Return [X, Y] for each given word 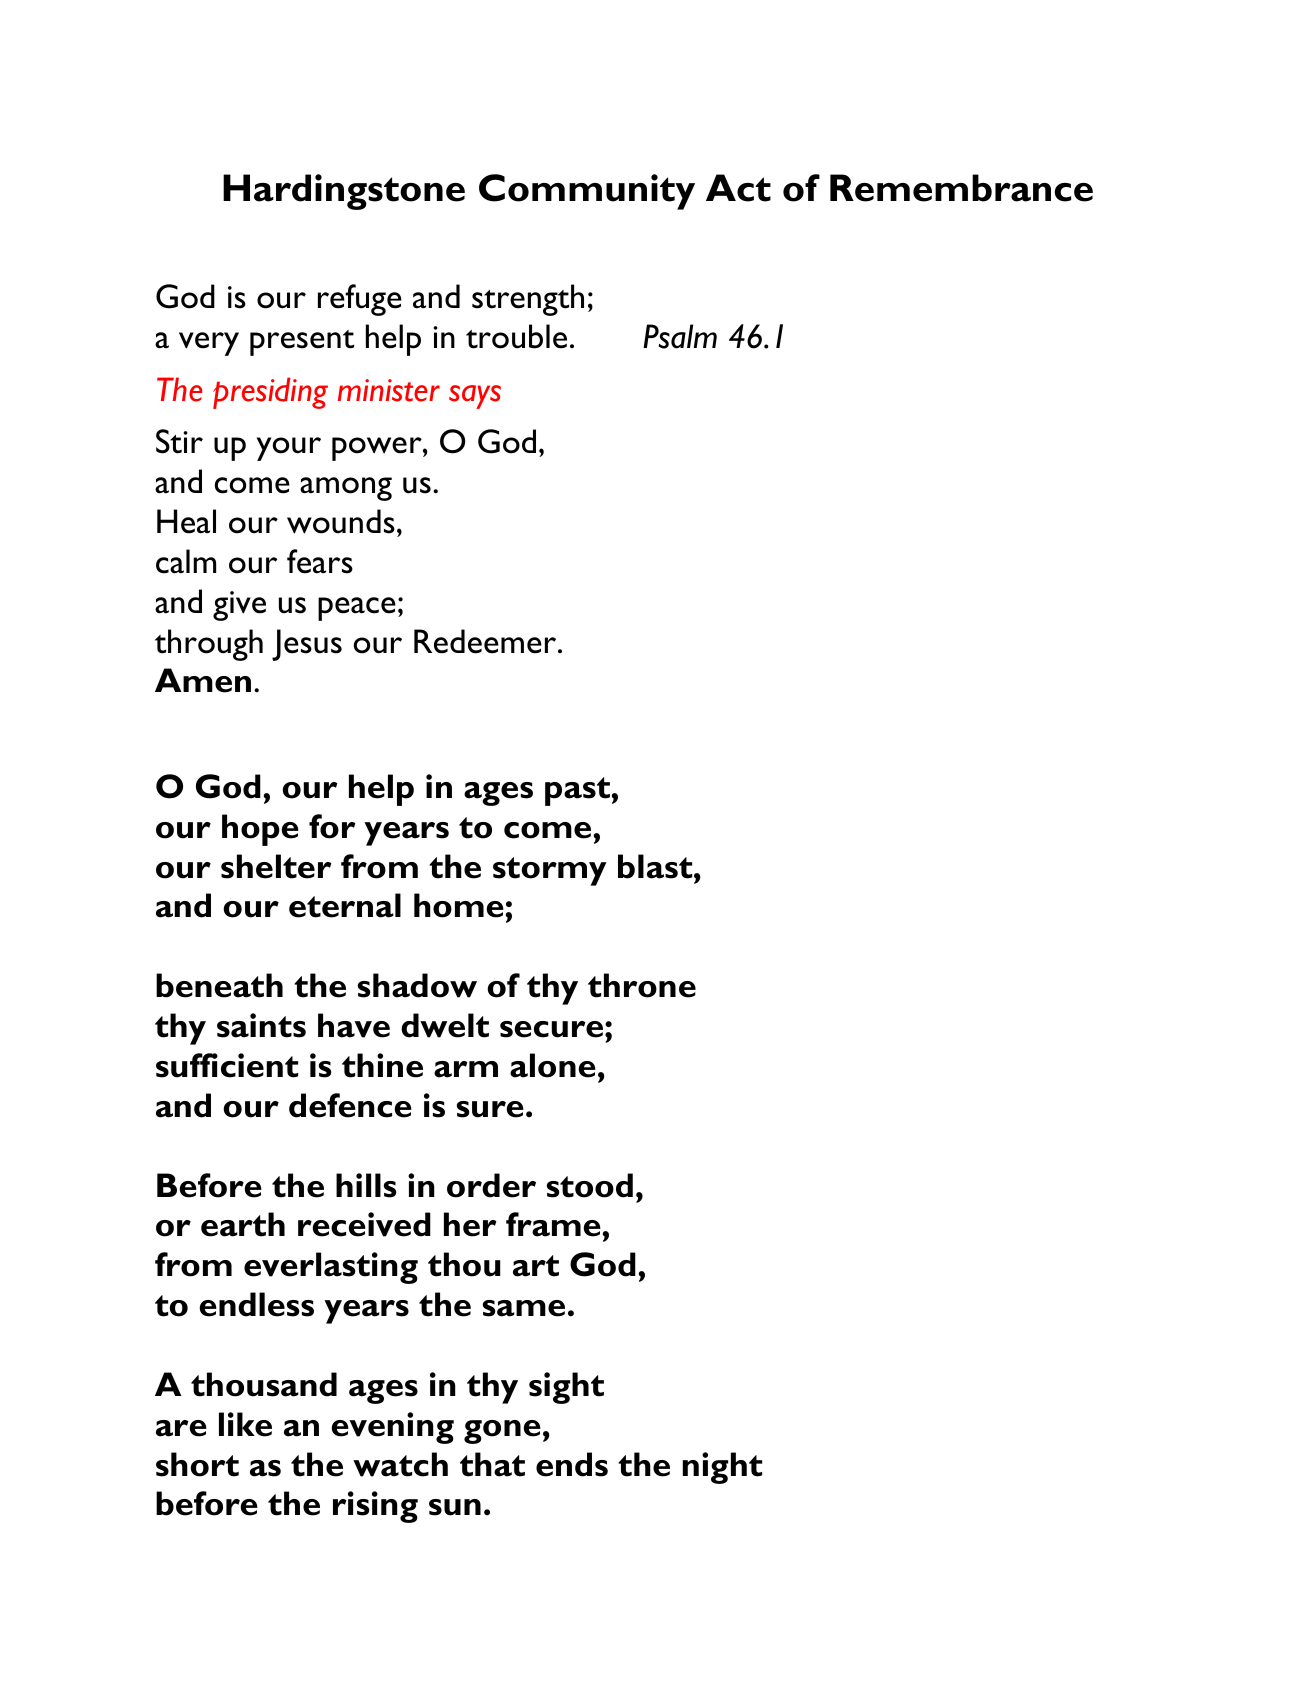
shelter [276, 866]
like [245, 1424]
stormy [550, 871]
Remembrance [961, 188]
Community [587, 192]
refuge [360, 300]
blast [656, 866]
